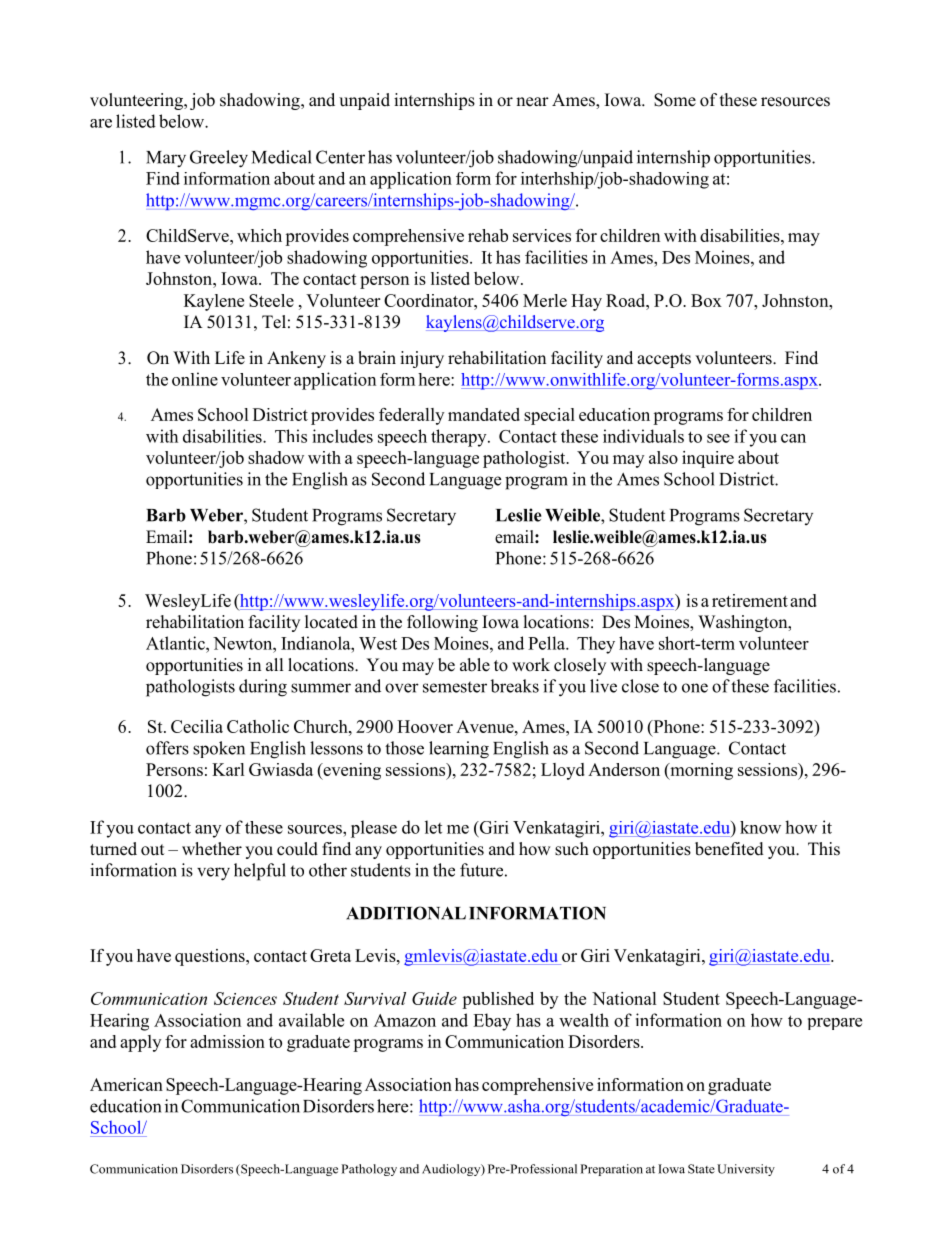 The height and width of the image is (1233, 952). Describe the element at coordinates (532, 102) in the image. I see `near` at that location.
